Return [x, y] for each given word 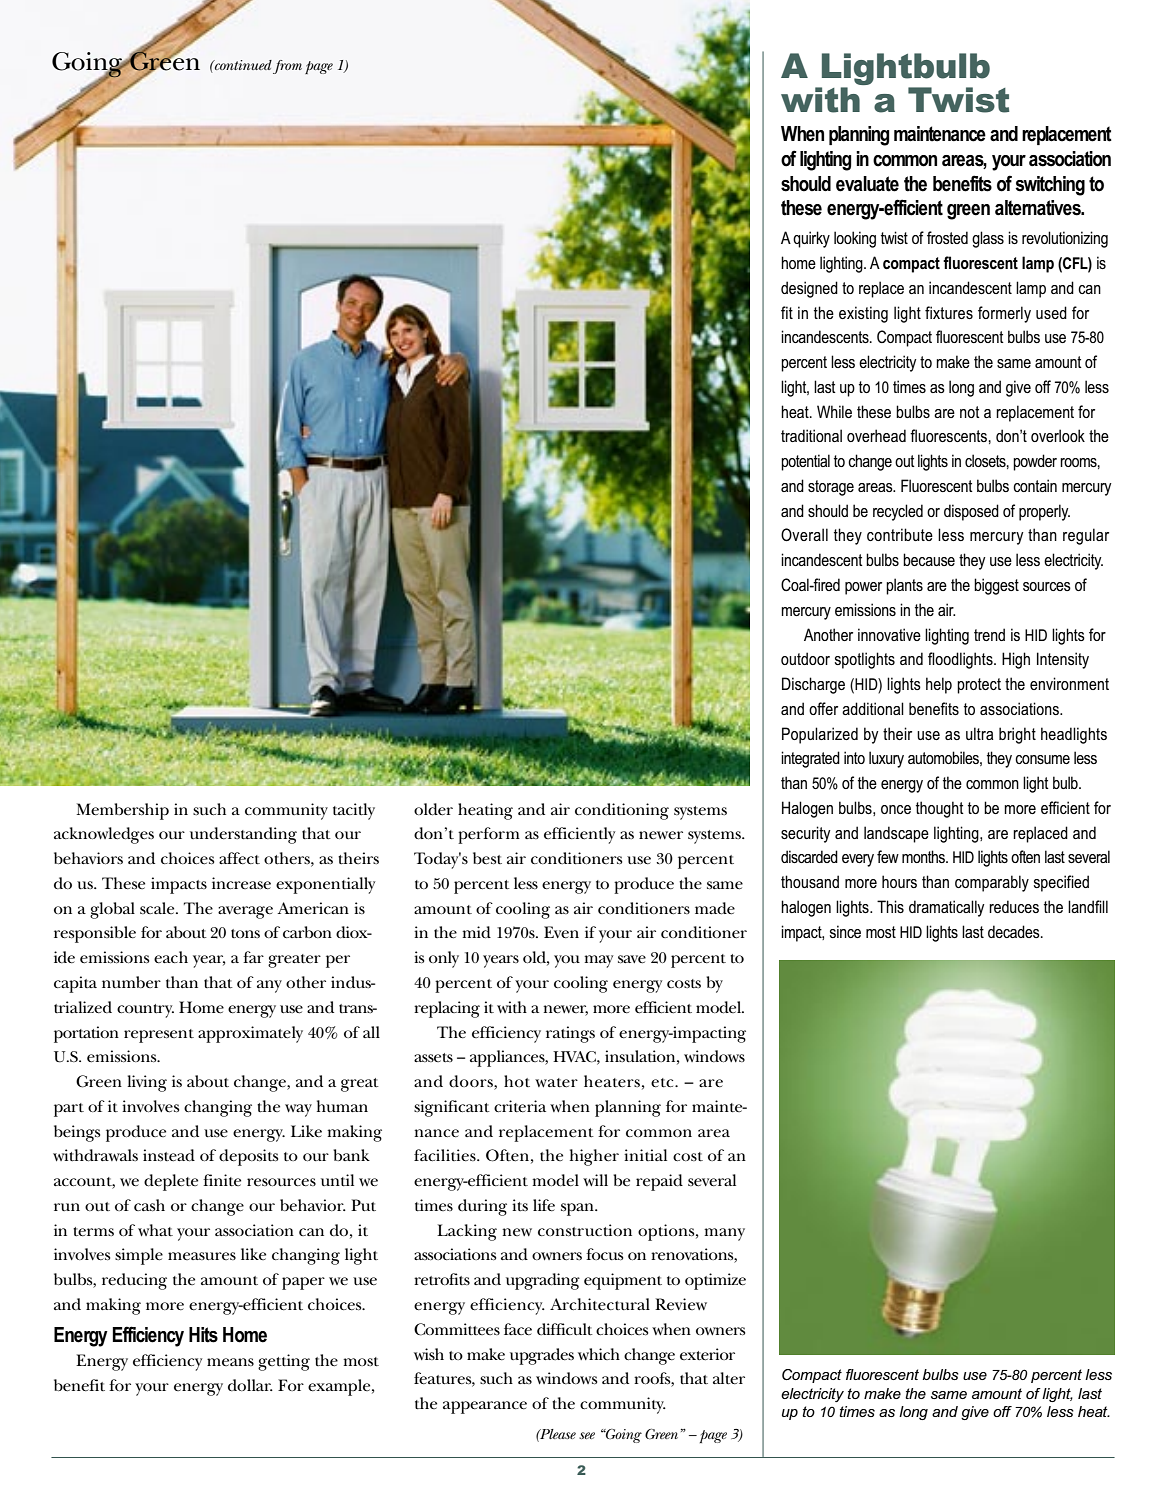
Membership [122, 811]
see [587, 1435]
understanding [243, 835]
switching [1050, 186]
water [556, 1083]
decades [1015, 931]
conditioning [622, 811]
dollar [250, 1385]
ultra [979, 733]
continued [242, 65]
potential [805, 462]
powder [1035, 462]
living [147, 1083]
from [287, 67]
